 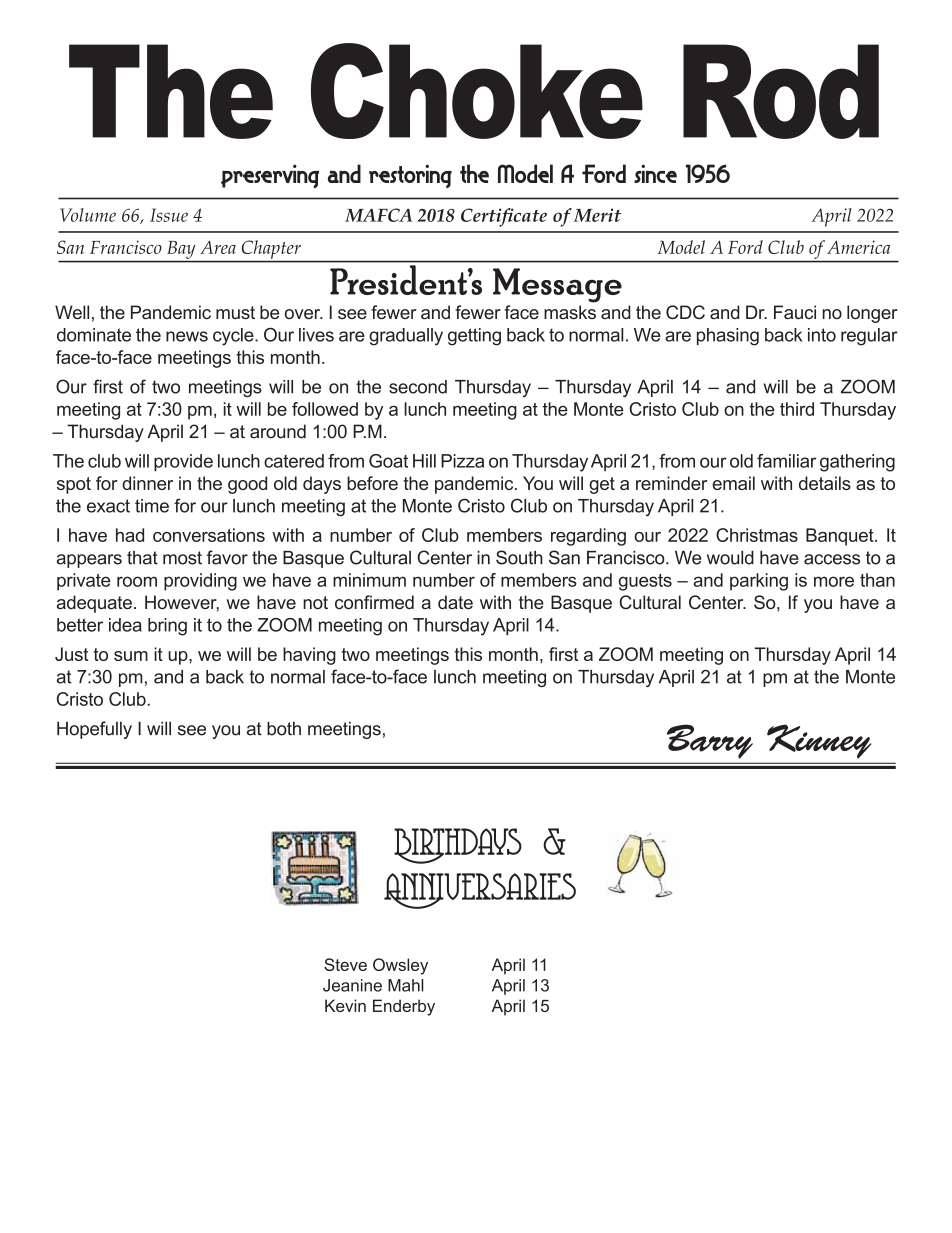 I want to click on Steve, so click(x=345, y=964).
